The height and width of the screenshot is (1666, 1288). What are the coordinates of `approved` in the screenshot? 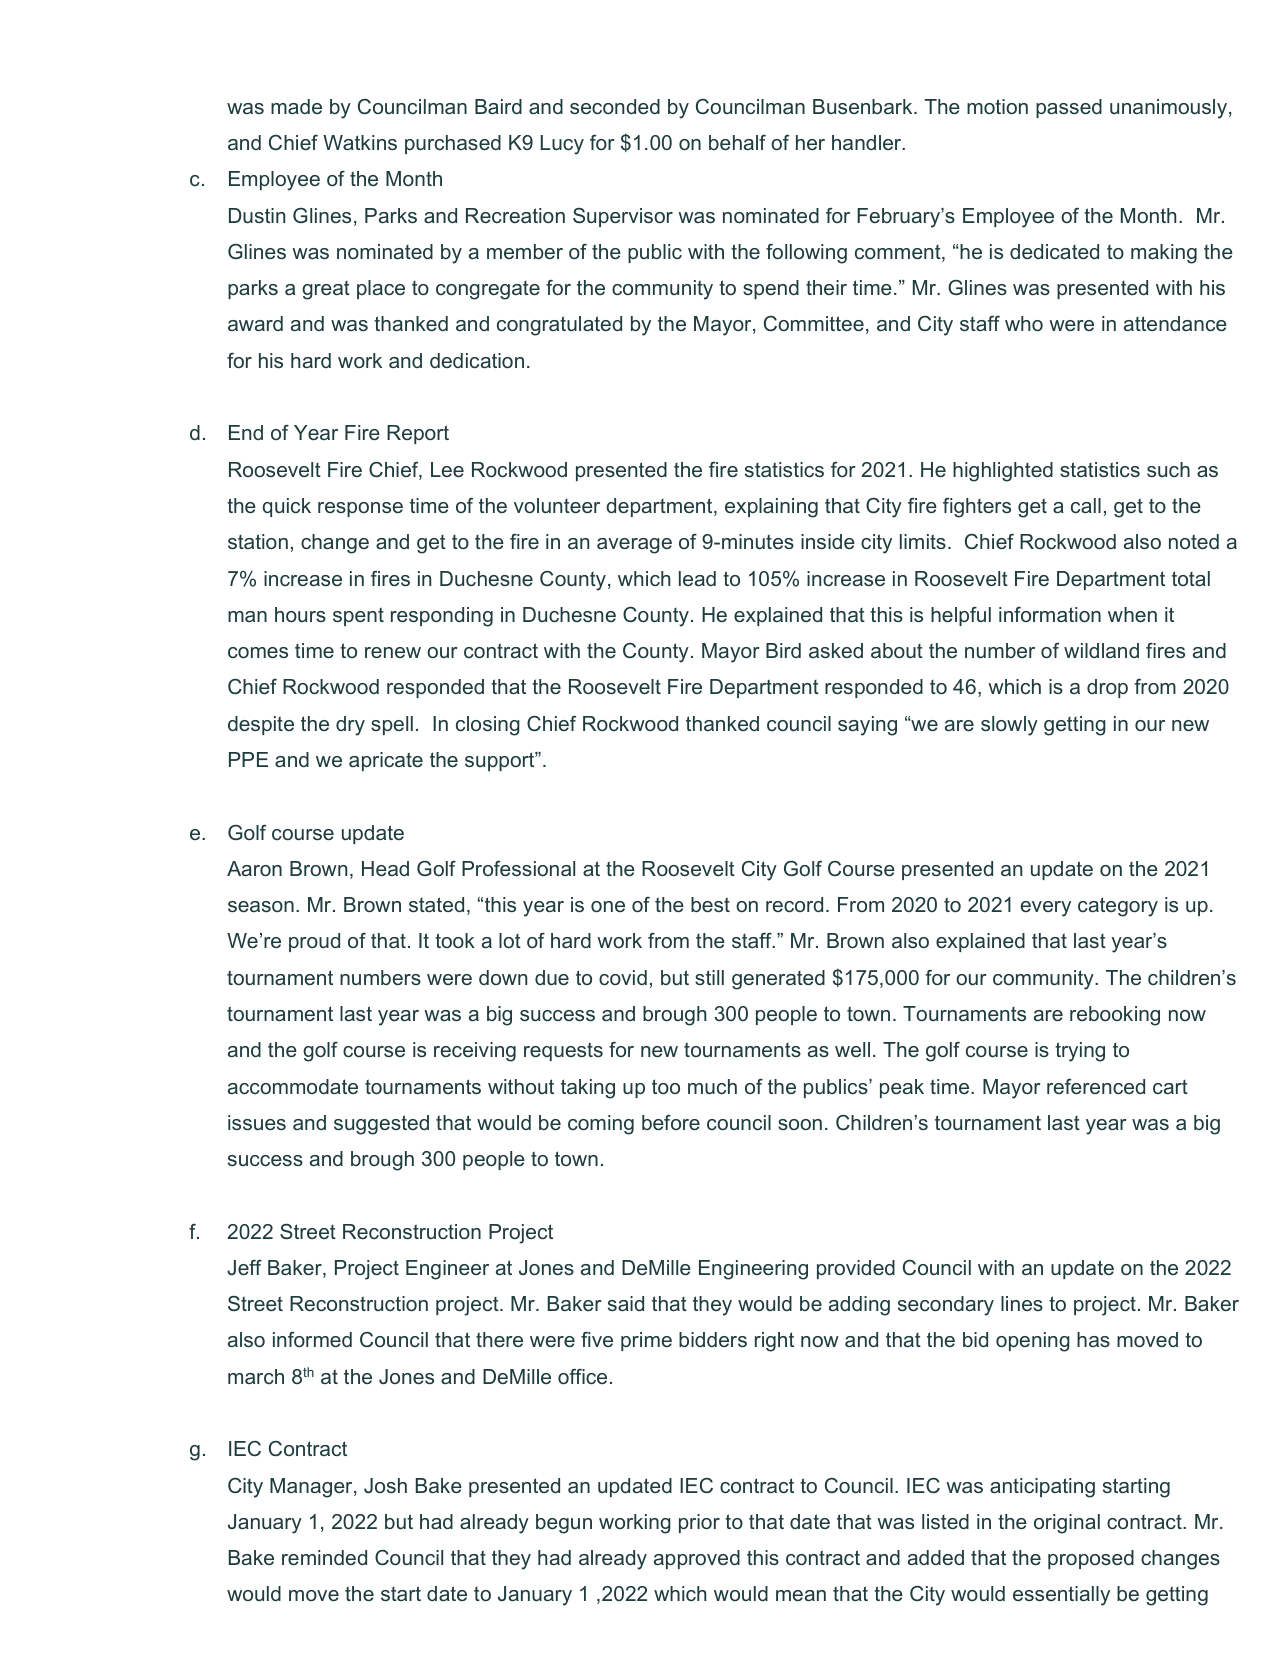 It's located at (697, 1559).
